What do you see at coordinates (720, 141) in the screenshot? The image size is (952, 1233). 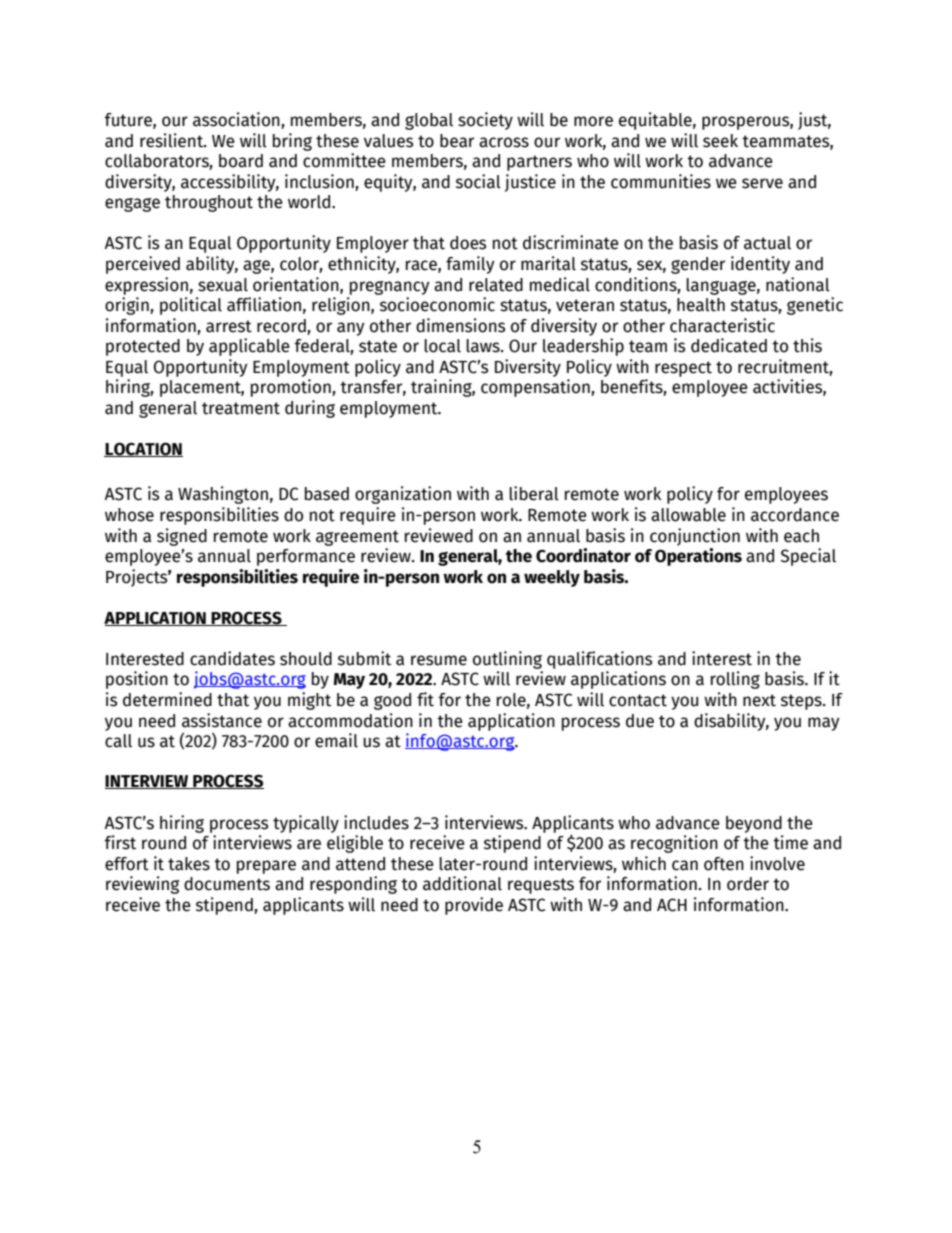 I see `seek` at bounding box center [720, 141].
